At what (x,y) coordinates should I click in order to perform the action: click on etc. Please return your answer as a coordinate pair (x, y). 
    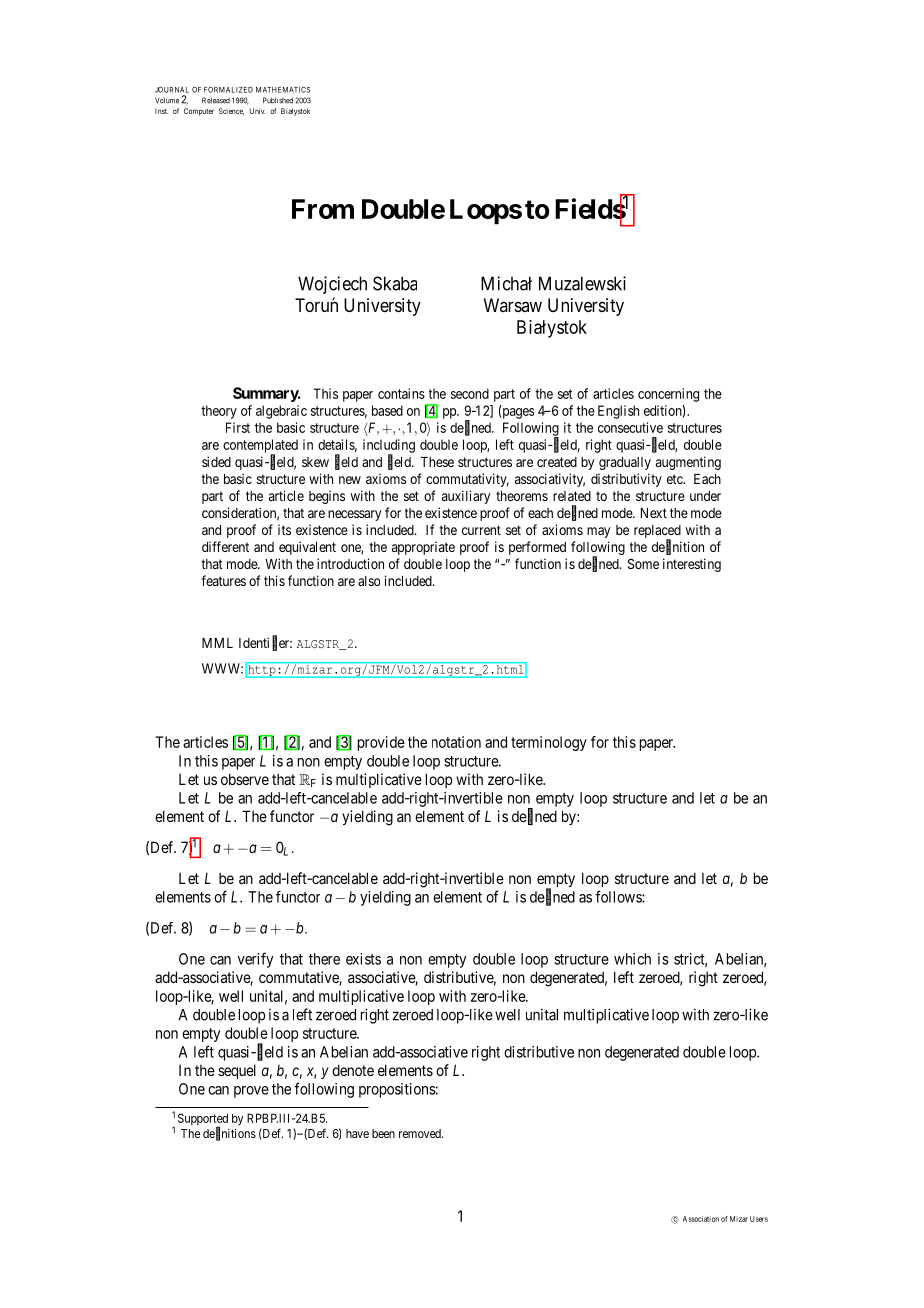
    Looking at the image, I should click on (676, 479).
